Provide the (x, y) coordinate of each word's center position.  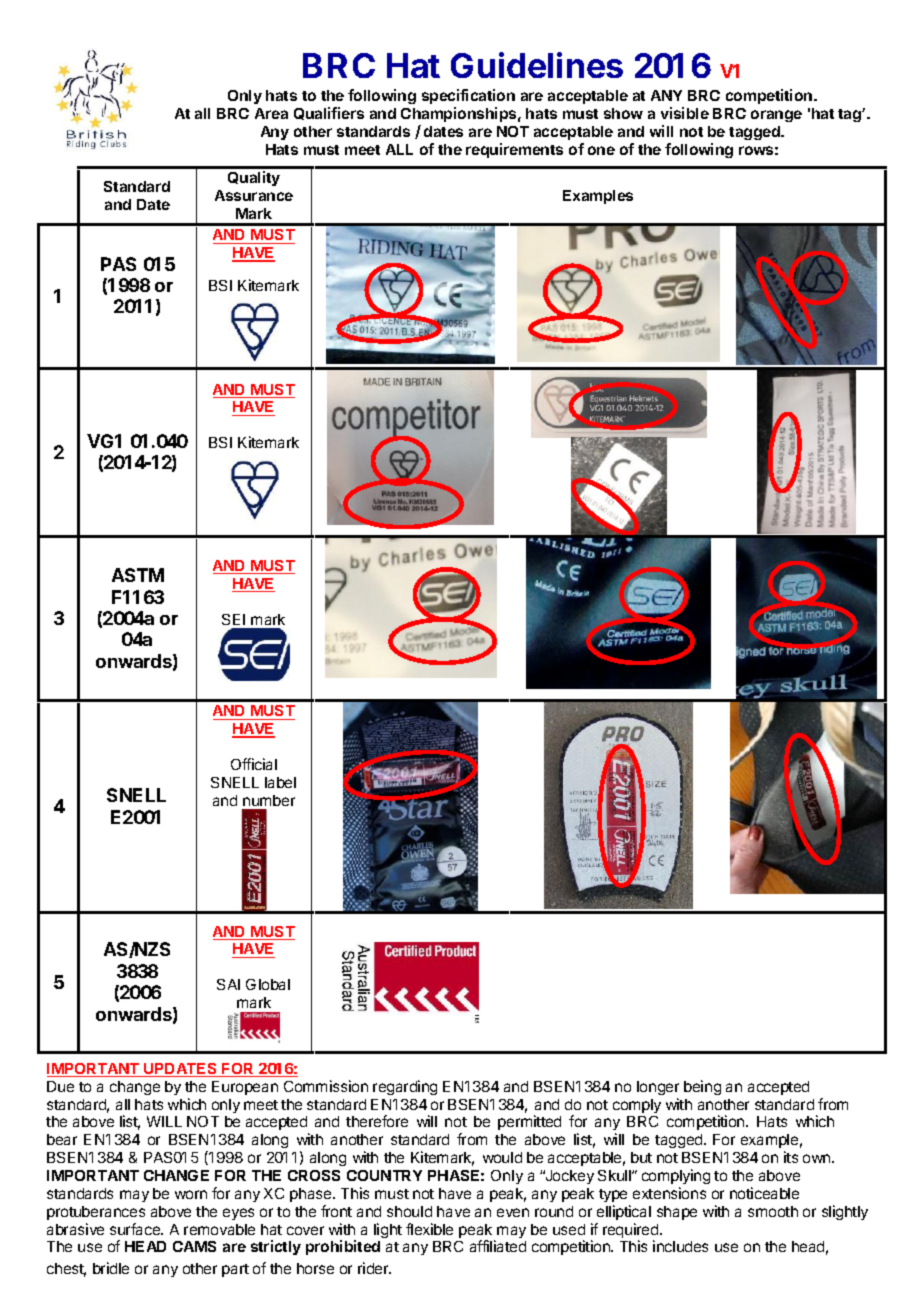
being (702, 1087)
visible (685, 113)
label (280, 782)
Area (271, 113)
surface (136, 1229)
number (269, 800)
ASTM (138, 575)
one (601, 150)
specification (468, 96)
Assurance (254, 195)
